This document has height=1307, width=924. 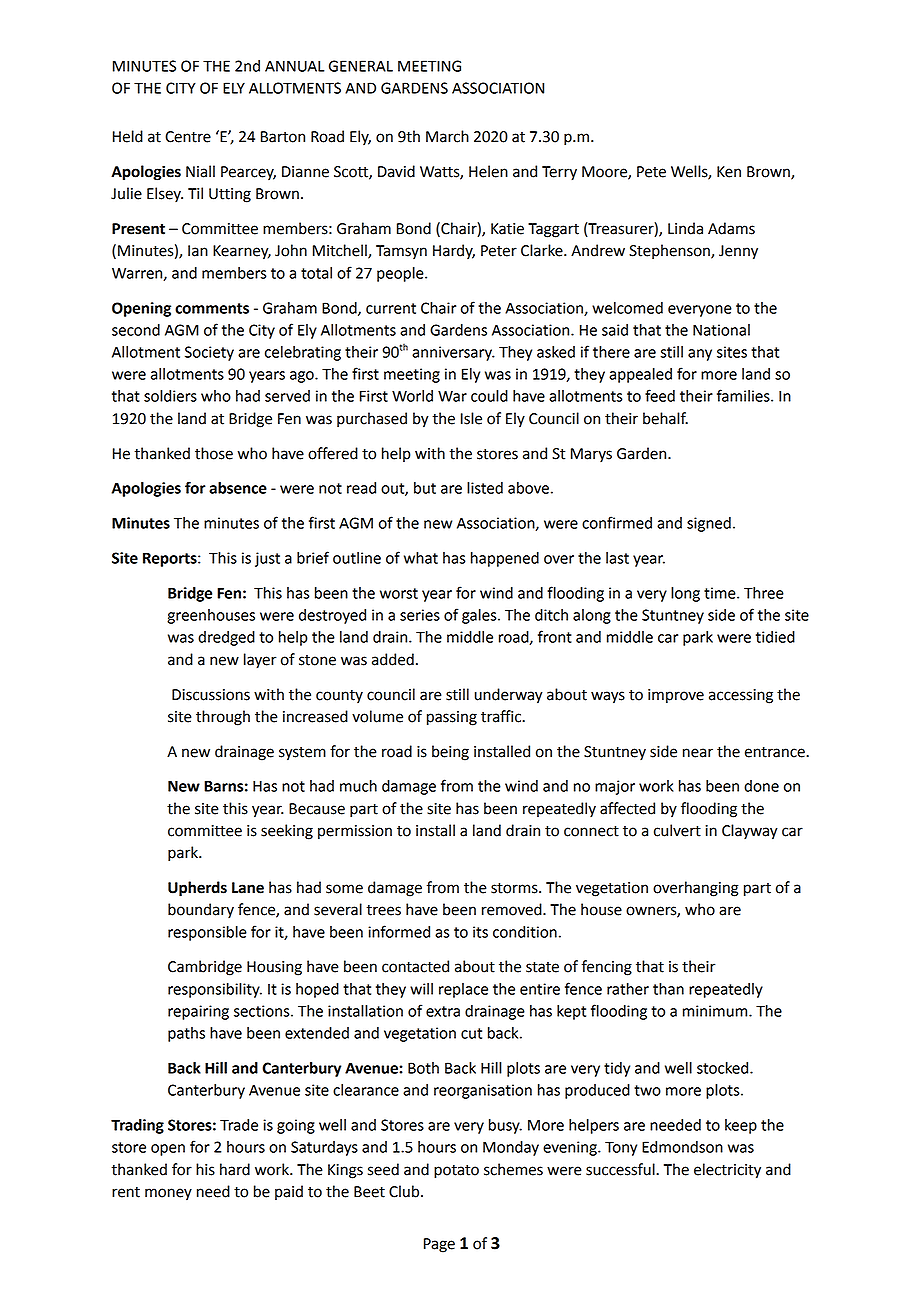 What do you see at coordinates (226, 638) in the document?
I see `dredged` at bounding box center [226, 638].
